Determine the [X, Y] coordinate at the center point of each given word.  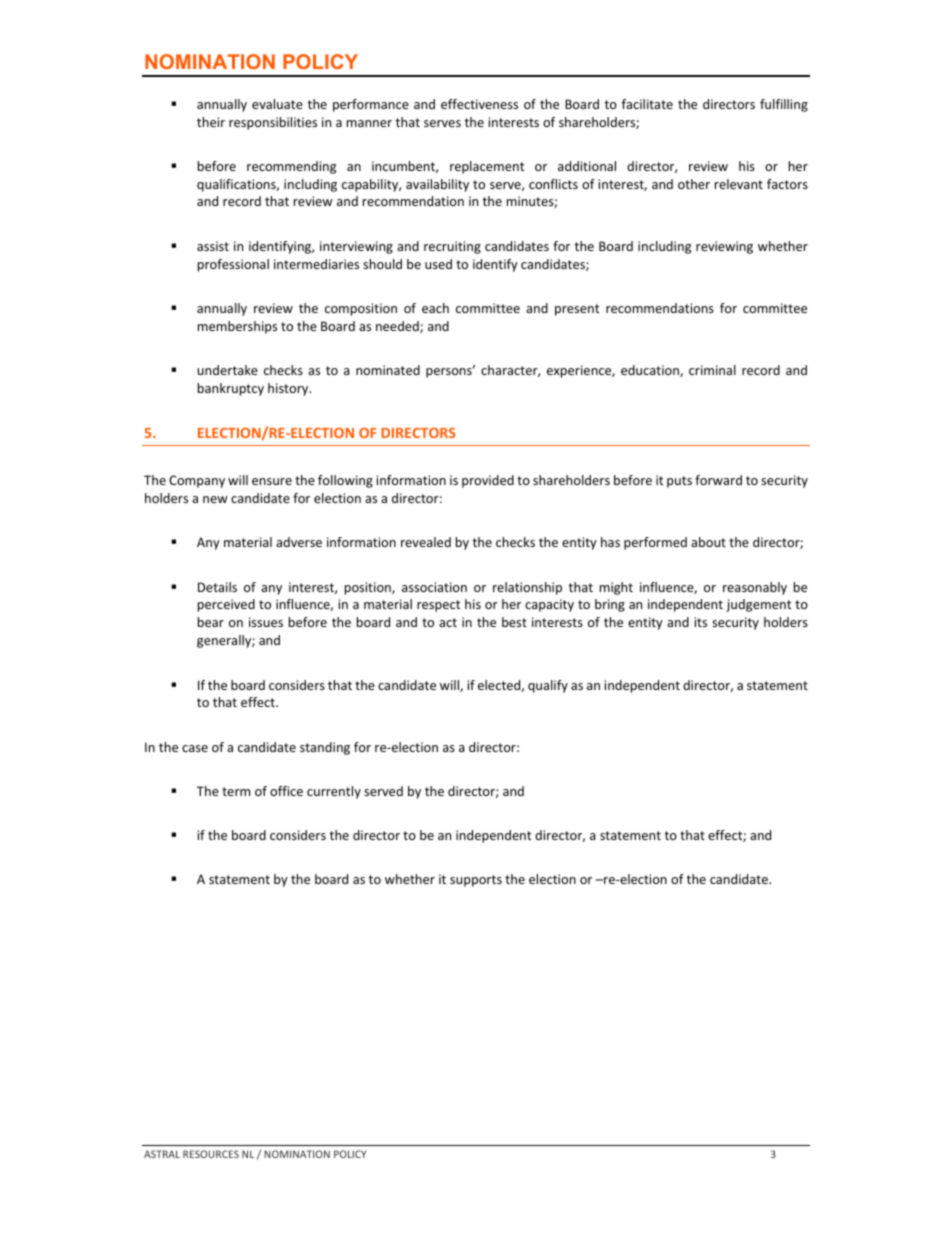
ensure [272, 481]
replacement [487, 167]
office [286, 791]
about [708, 542]
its [700, 622]
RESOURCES [211, 1154]
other [694, 184]
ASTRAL [162, 1154]
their [211, 122]
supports [476, 881]
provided [488, 481]
